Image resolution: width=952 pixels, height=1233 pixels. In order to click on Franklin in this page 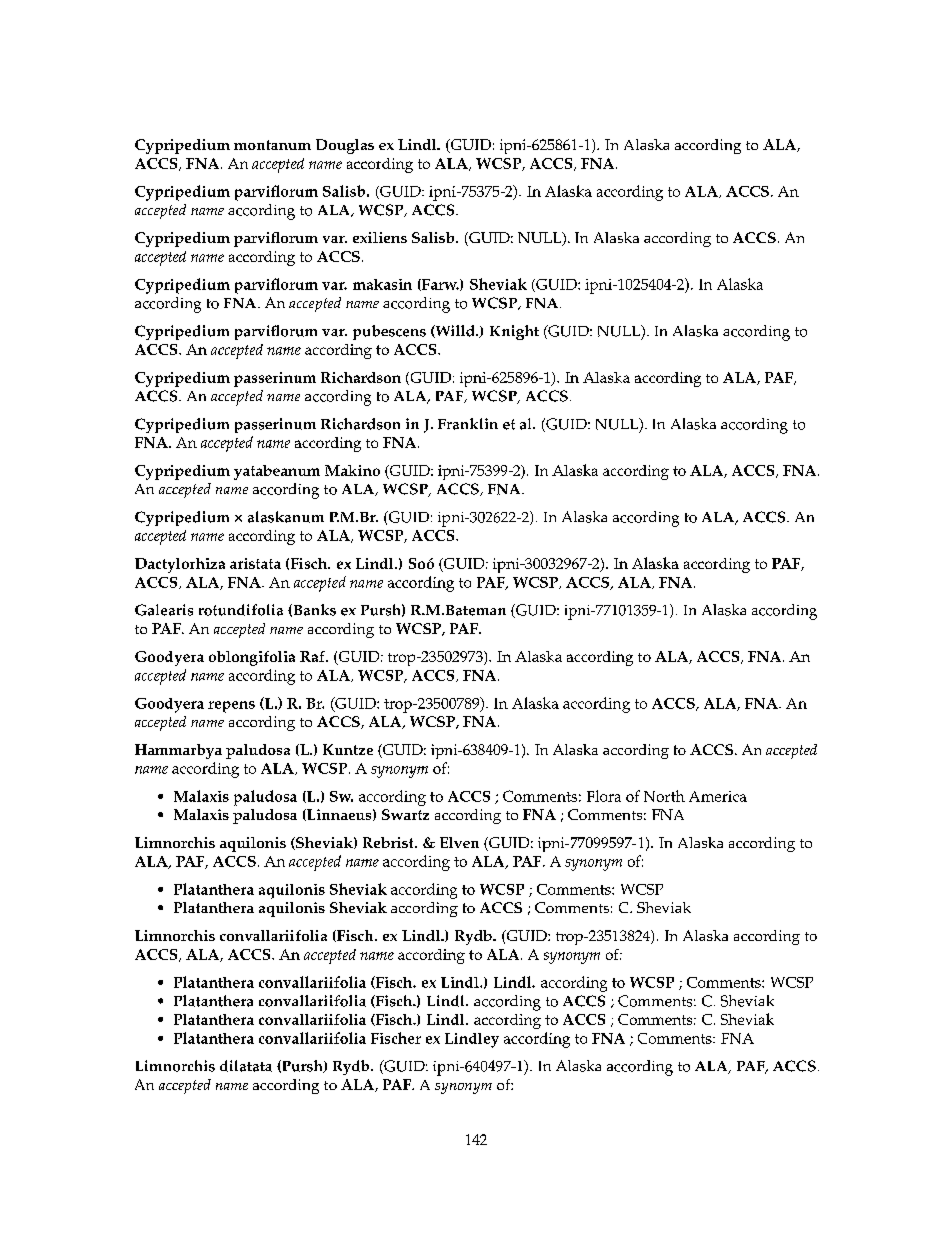, I will do `click(468, 424)`.
